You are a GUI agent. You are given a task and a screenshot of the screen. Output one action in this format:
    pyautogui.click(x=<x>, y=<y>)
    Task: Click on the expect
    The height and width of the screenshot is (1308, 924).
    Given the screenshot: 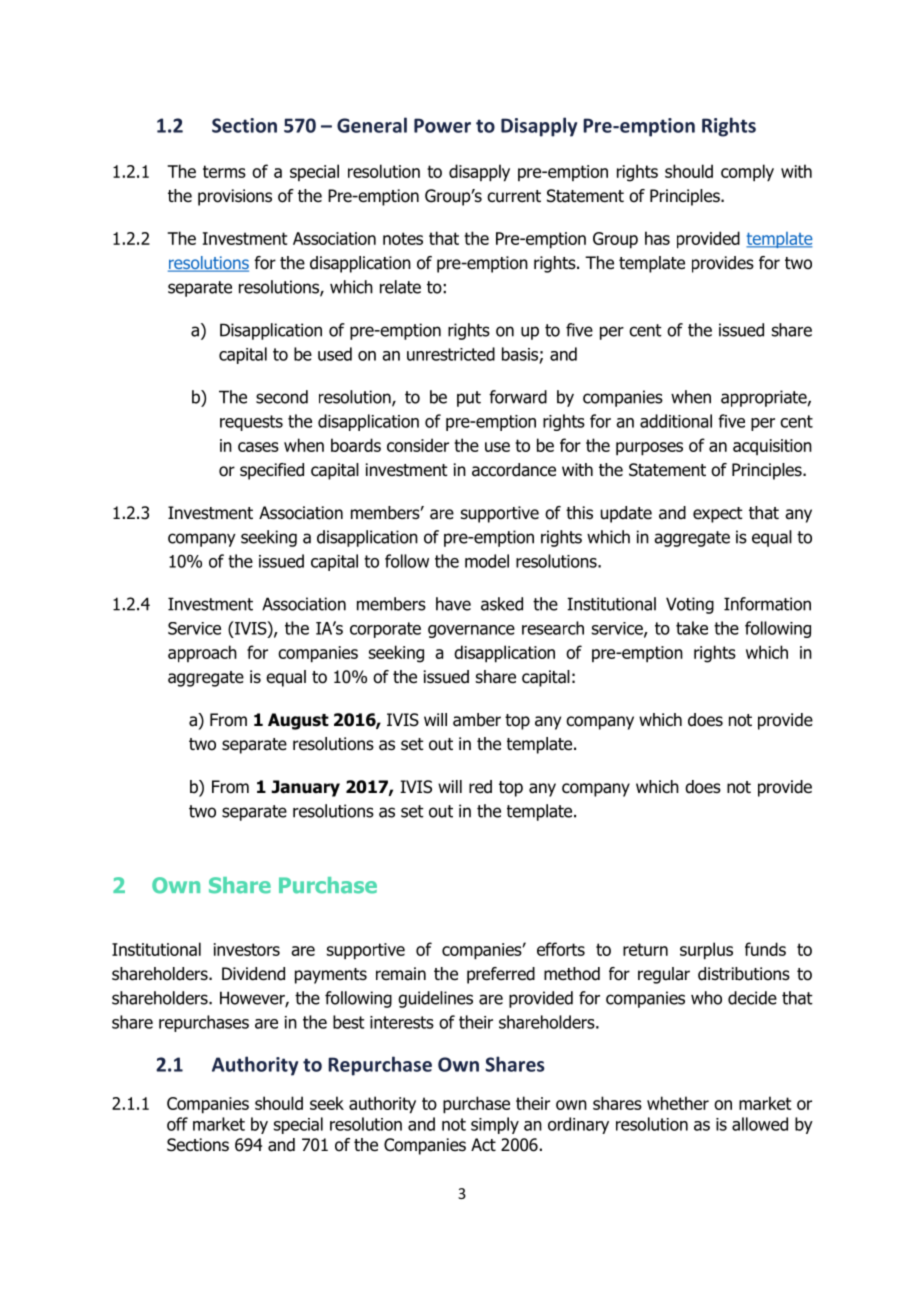 What is the action you would take?
    pyautogui.click(x=718, y=515)
